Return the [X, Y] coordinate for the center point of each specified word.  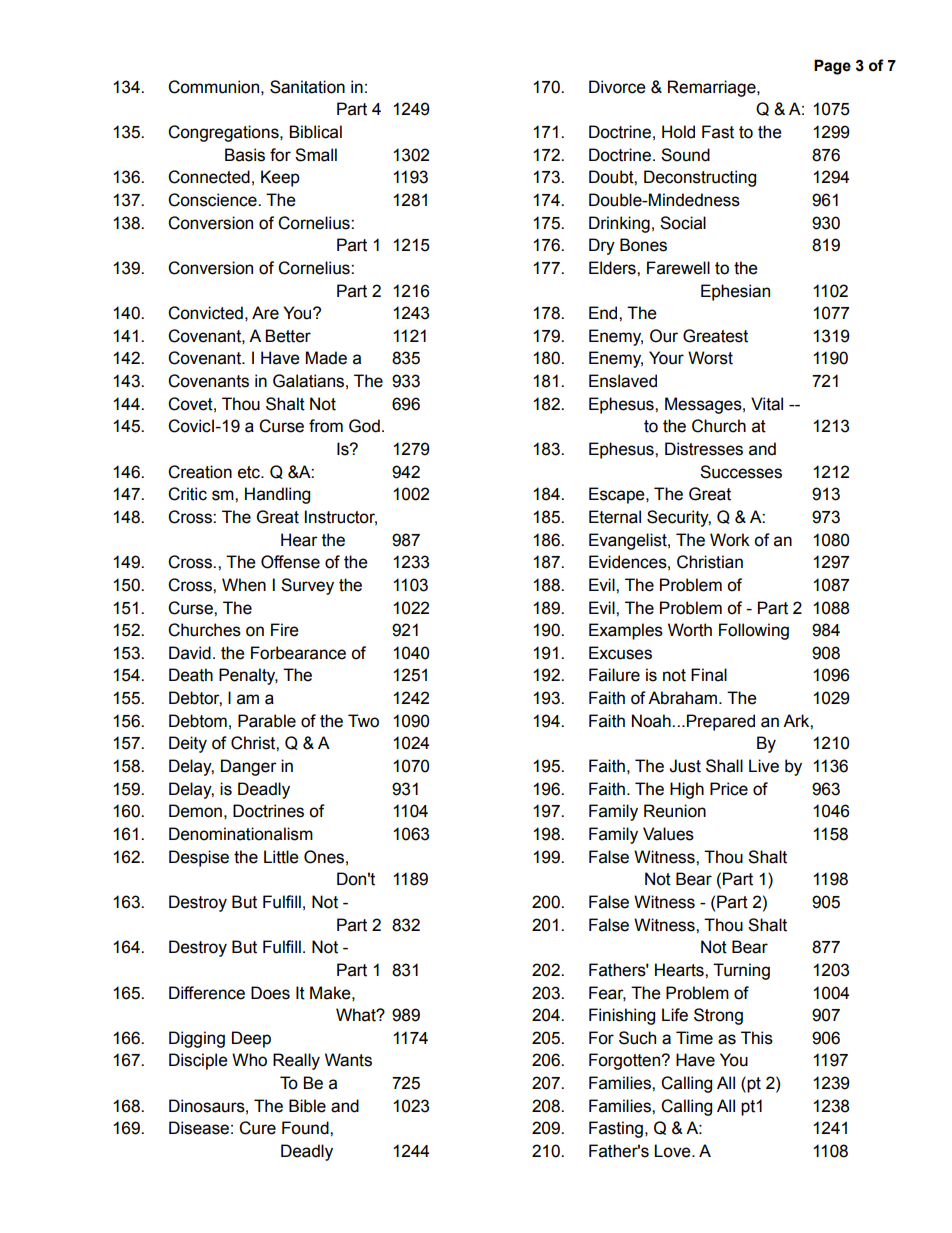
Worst [710, 358]
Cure [257, 1128]
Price [729, 789]
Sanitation [307, 87]
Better [288, 336]
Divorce [617, 87]
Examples [626, 631]
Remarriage [713, 88]
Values [668, 834]
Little [281, 857]
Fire [285, 630]
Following [754, 631]
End [604, 313]
